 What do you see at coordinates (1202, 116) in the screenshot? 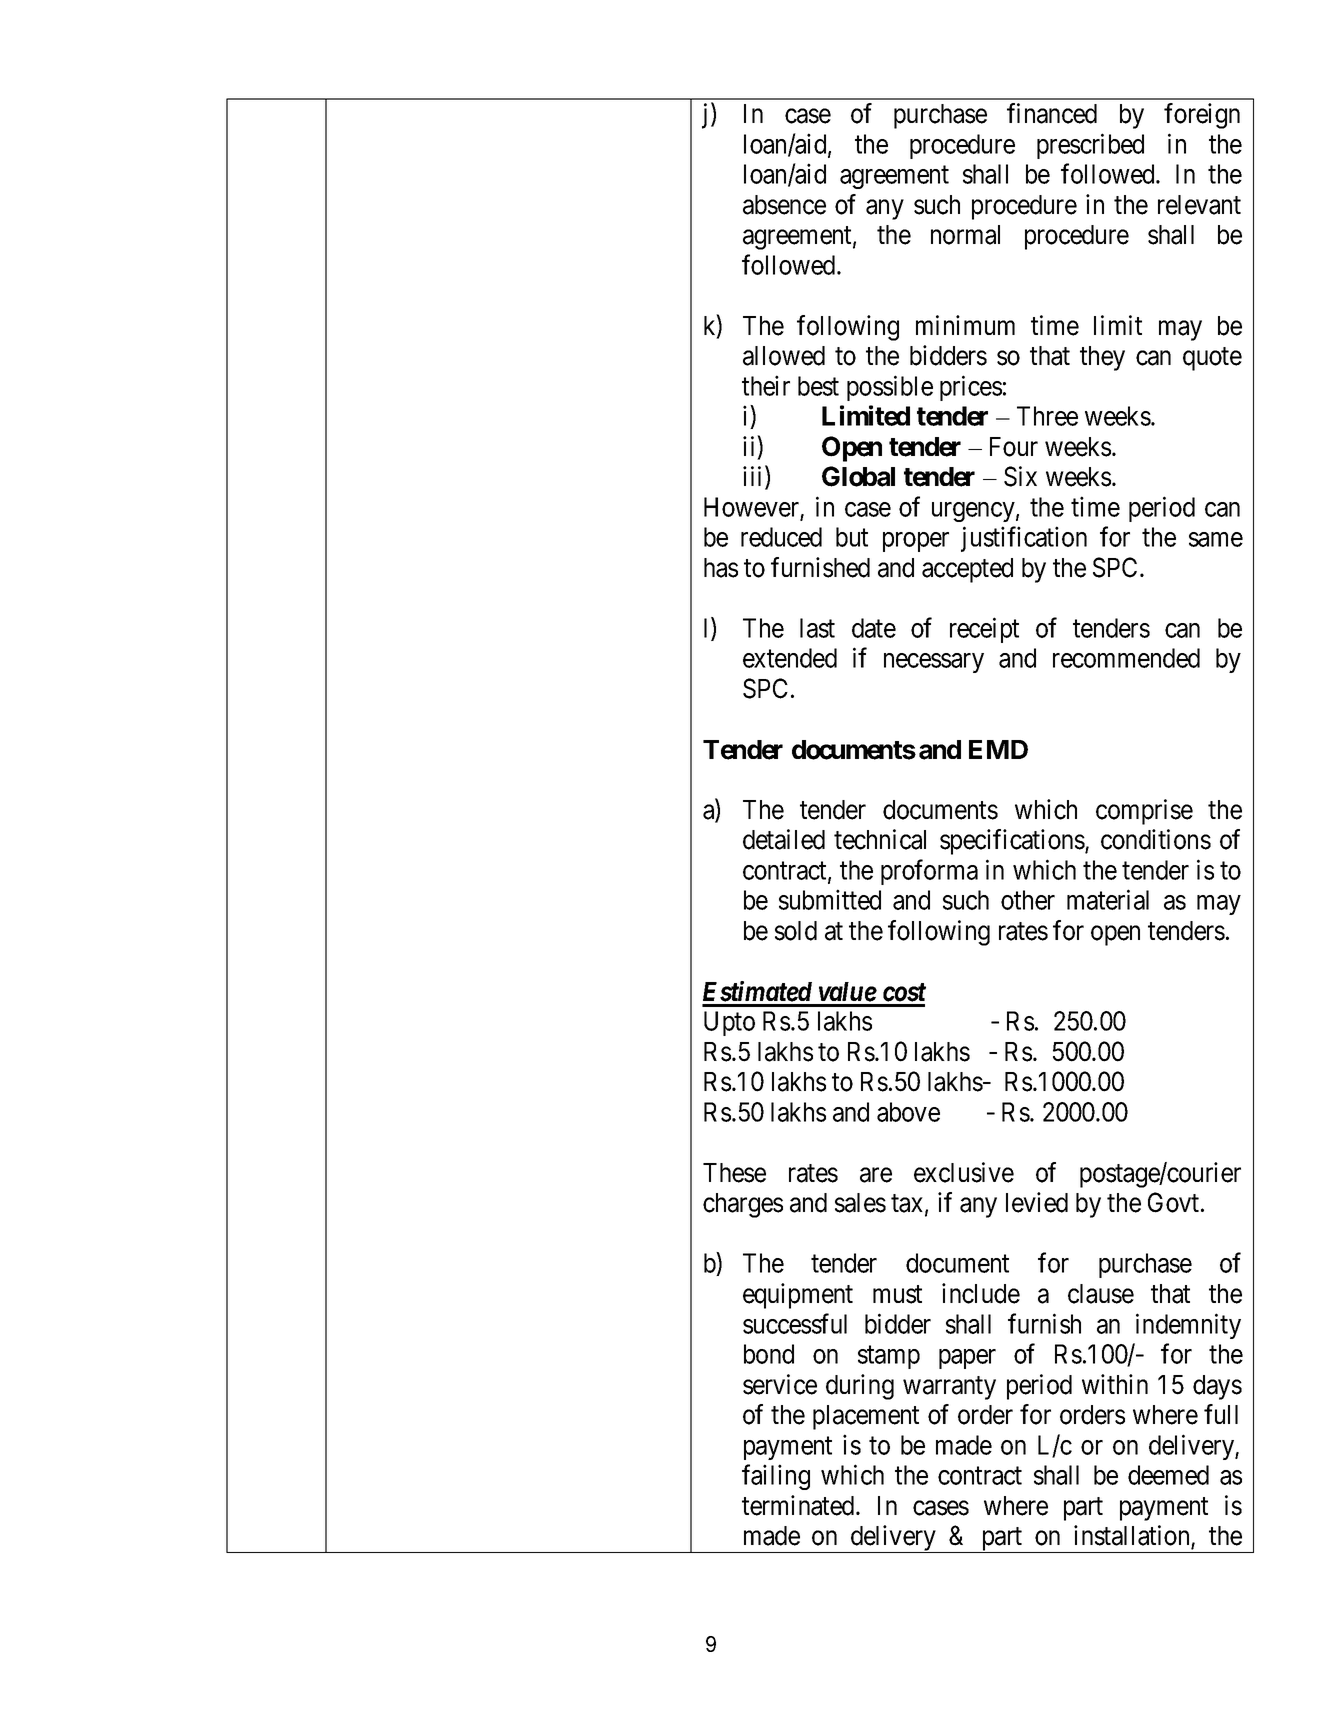
I see `foreign` at bounding box center [1202, 116].
